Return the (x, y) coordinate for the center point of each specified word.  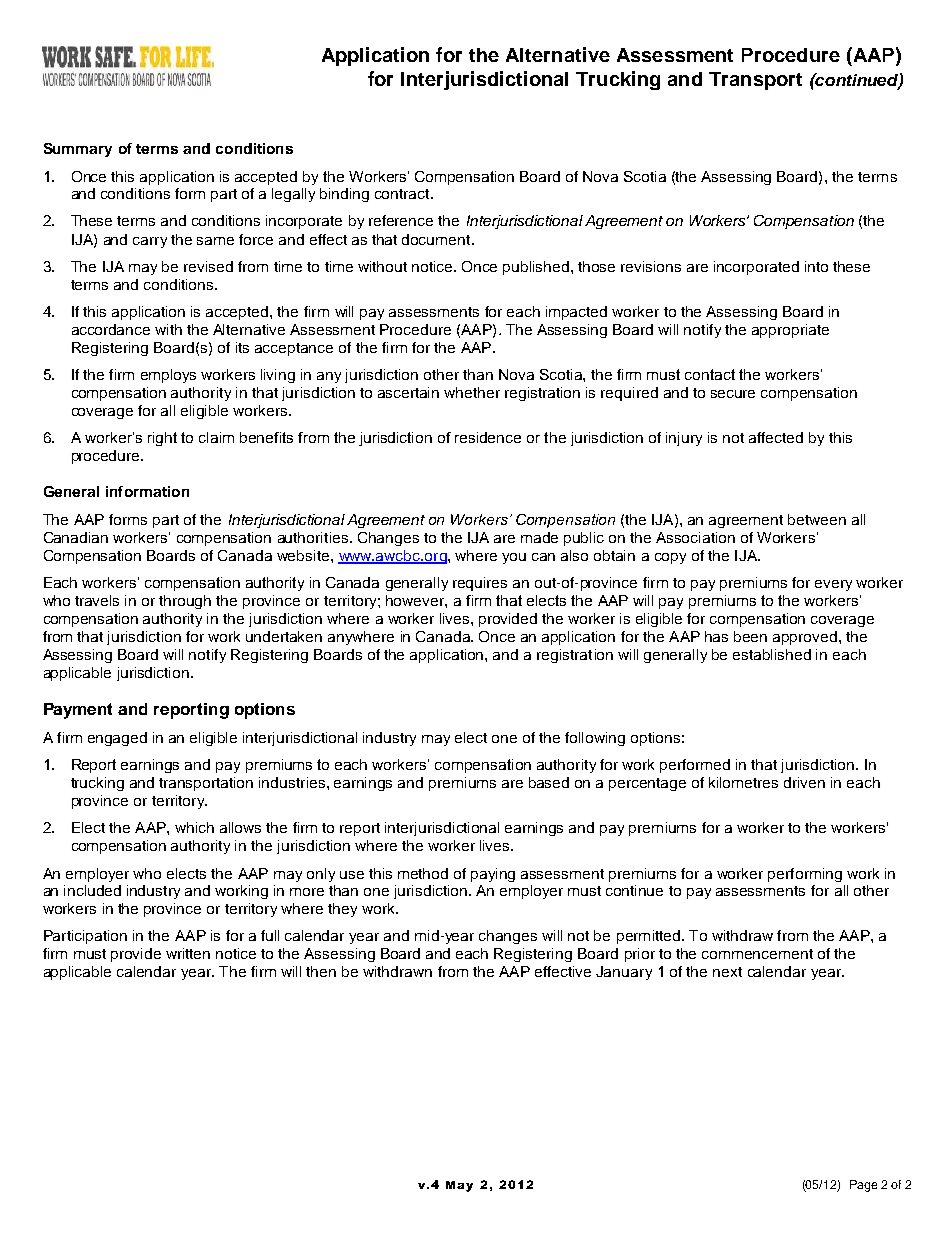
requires (480, 584)
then (321, 971)
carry (150, 242)
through (185, 602)
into (816, 266)
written (188, 953)
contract (403, 194)
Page (863, 1186)
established (772, 654)
